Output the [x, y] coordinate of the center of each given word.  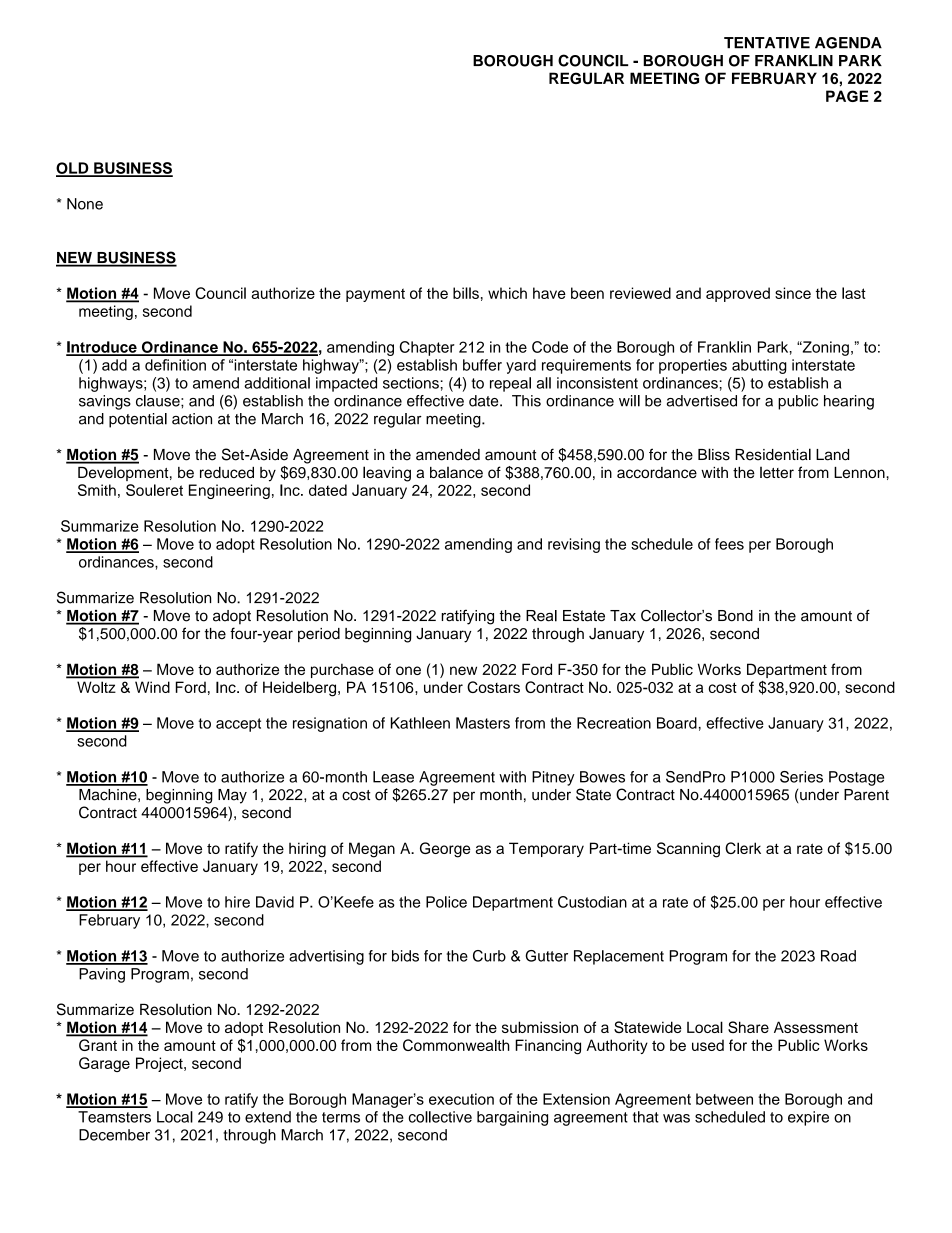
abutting [759, 366]
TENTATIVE [767, 43]
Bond [735, 616]
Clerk [743, 848]
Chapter [427, 348]
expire [808, 1118]
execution [461, 1099]
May [232, 796]
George [445, 850]
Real [541, 616]
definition [175, 365]
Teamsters [114, 1117]
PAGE [847, 96]
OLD [73, 169]
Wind [152, 687]
